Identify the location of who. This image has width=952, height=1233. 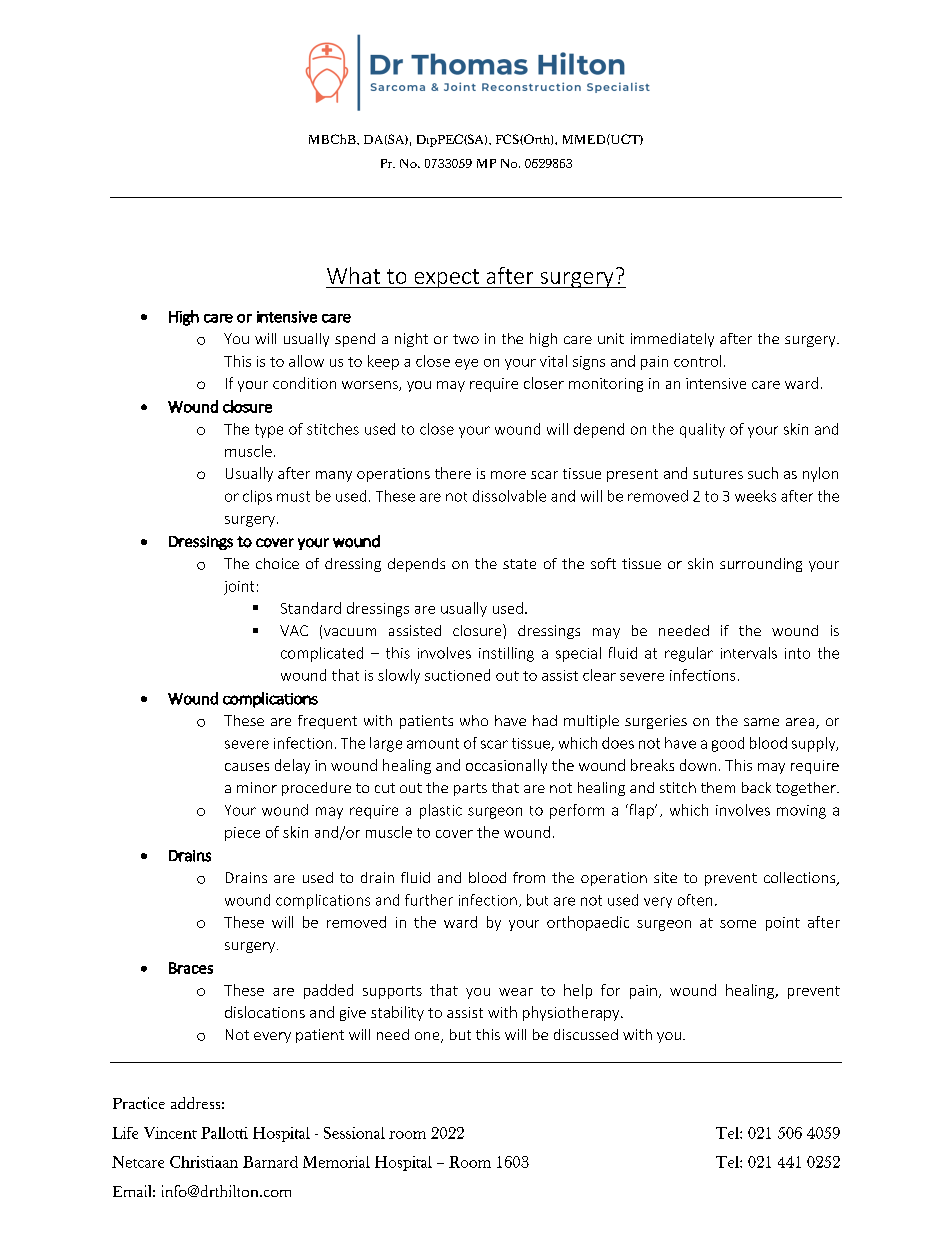
(474, 720).
